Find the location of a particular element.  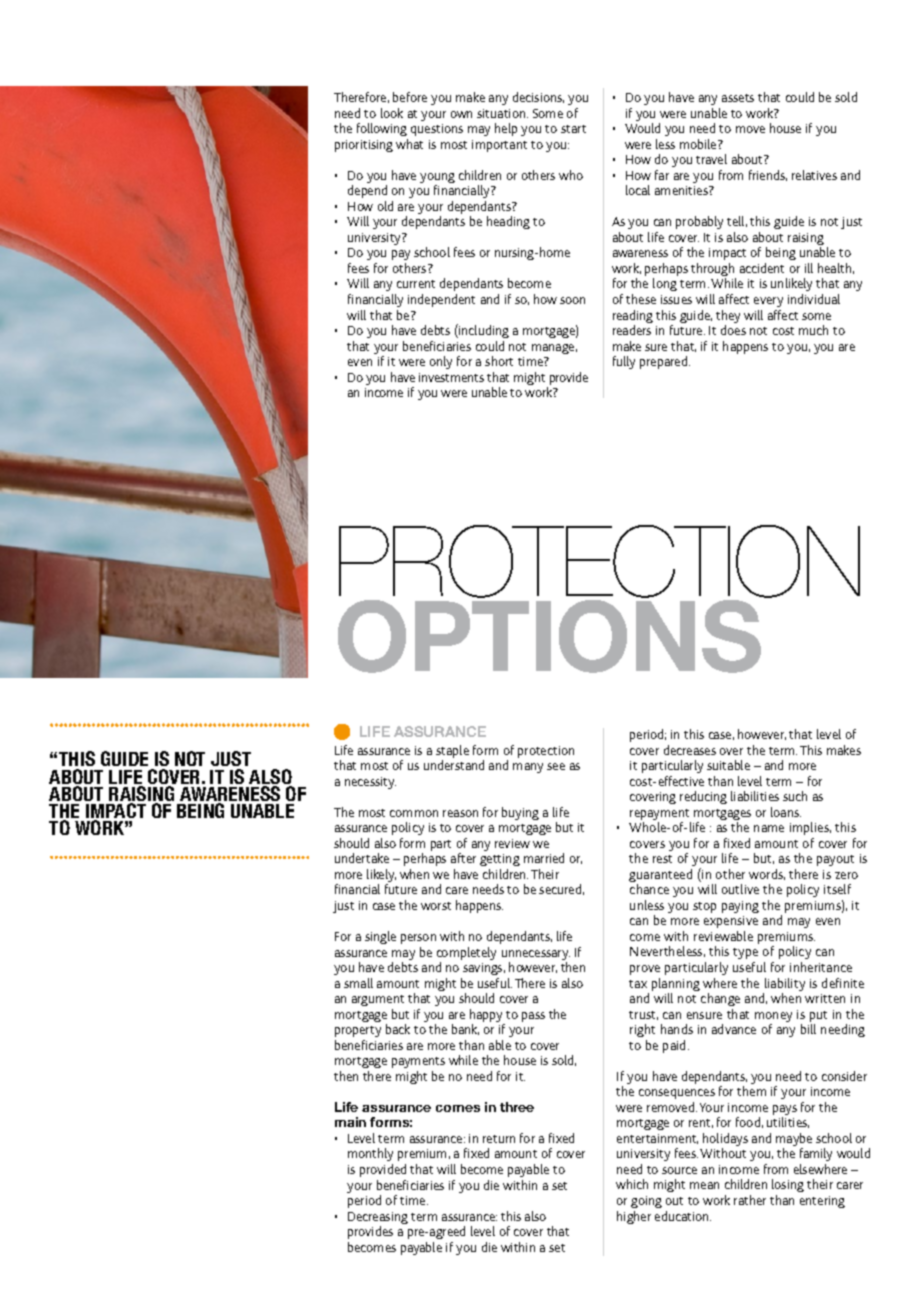

name is located at coordinates (769, 828).
